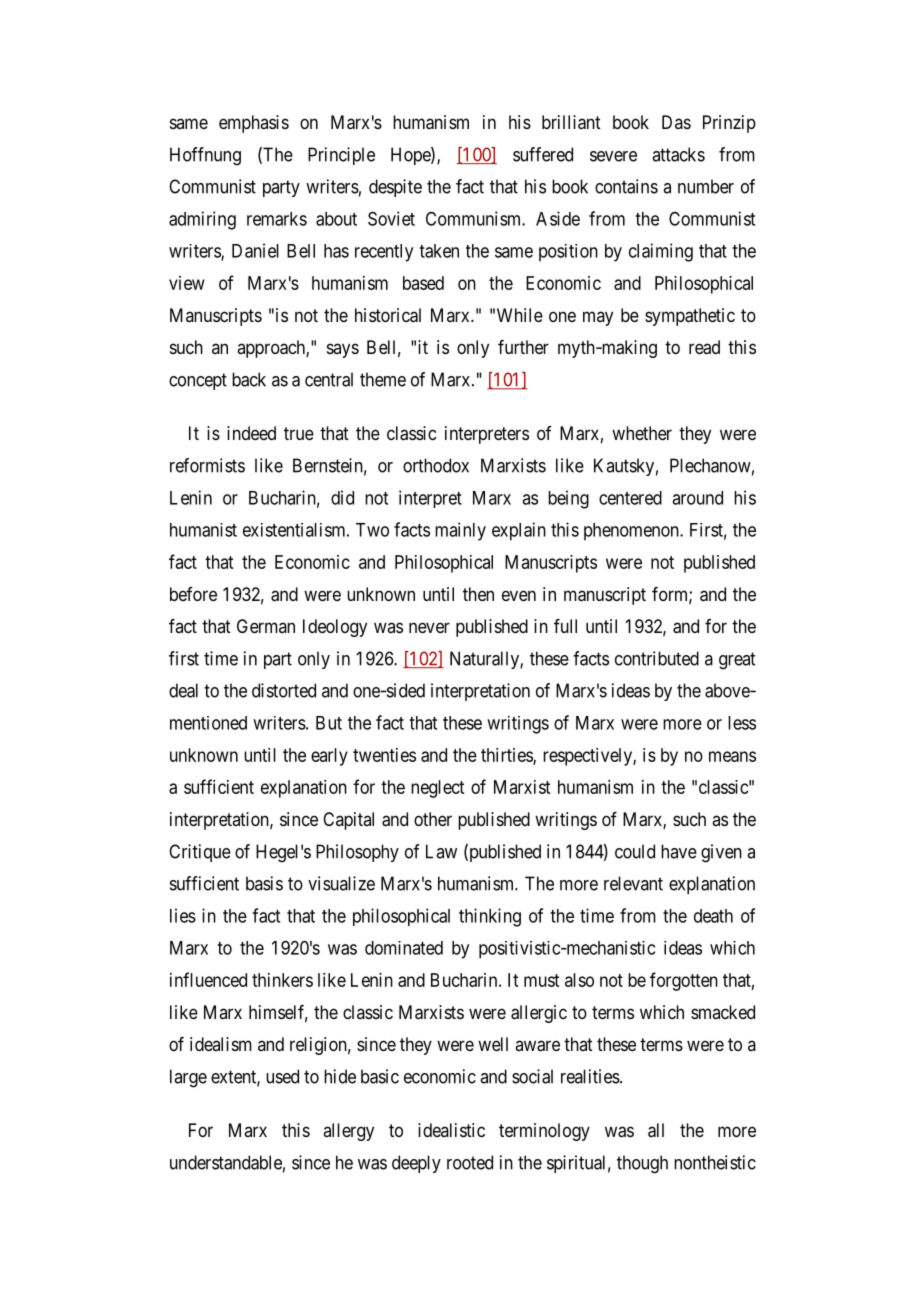  Describe the element at coordinates (678, 154) in the screenshot. I see `attacks` at that location.
